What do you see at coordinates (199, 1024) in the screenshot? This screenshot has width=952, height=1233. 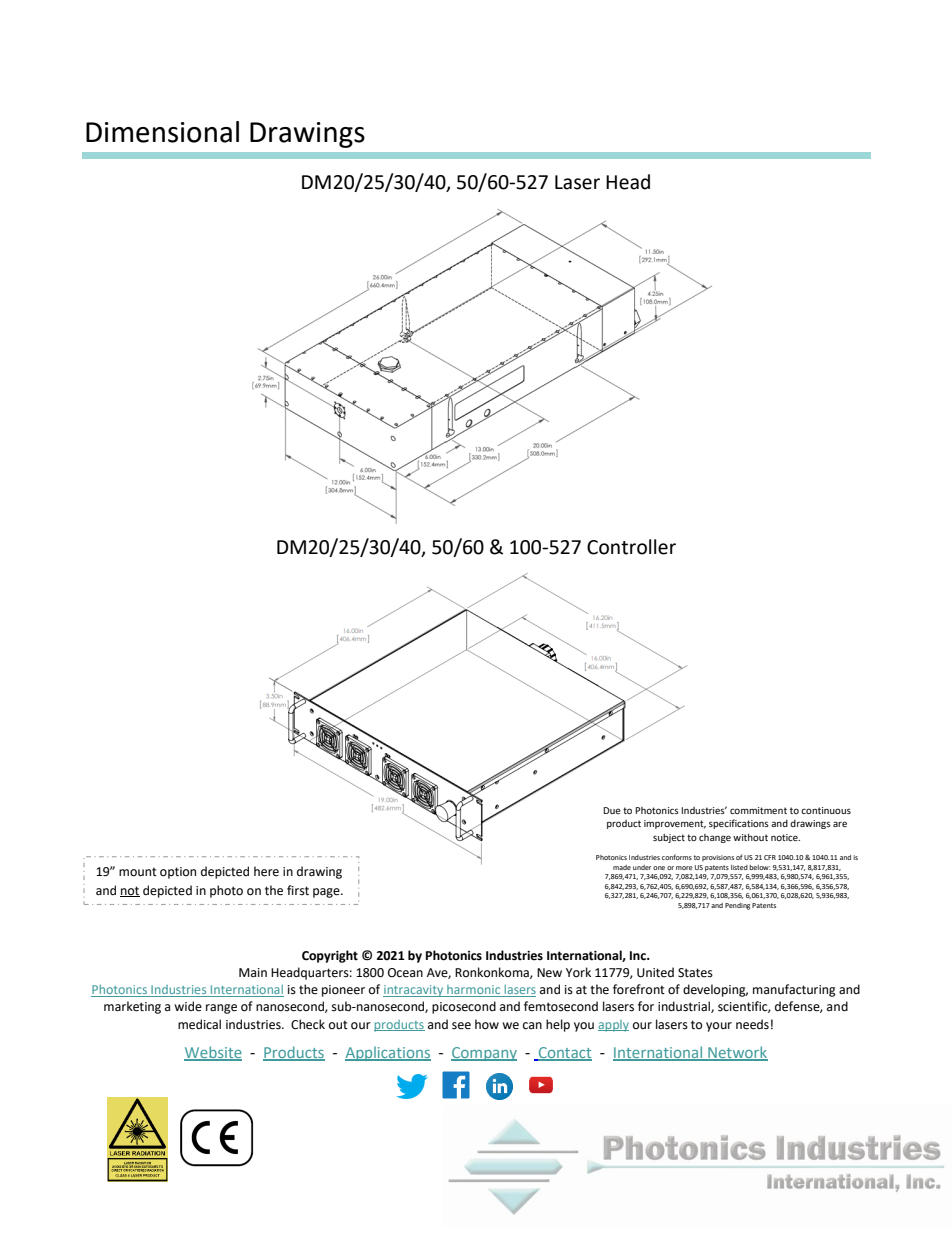 I see `medical` at bounding box center [199, 1024].
